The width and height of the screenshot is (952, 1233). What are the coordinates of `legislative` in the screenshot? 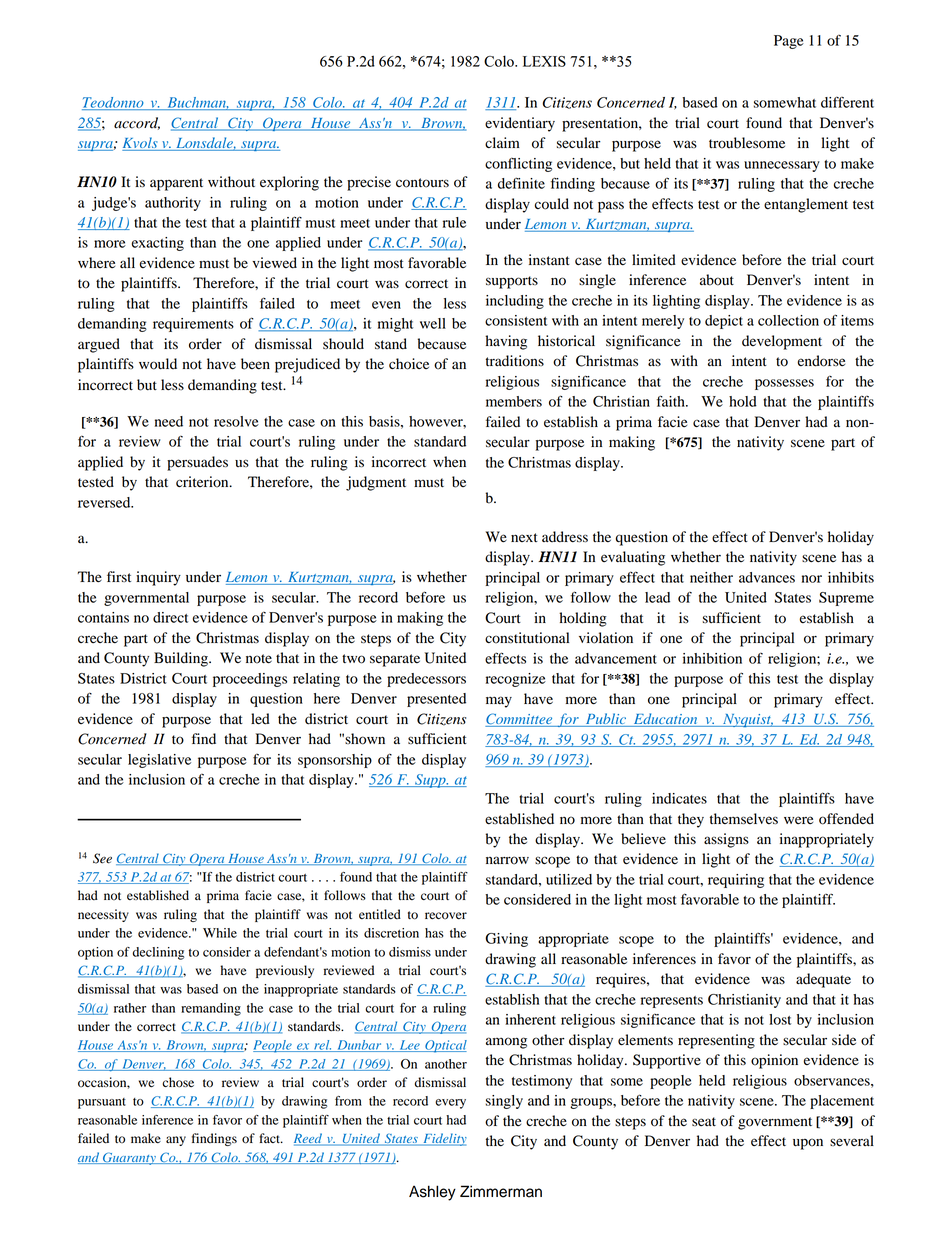 It's located at (159, 761).
